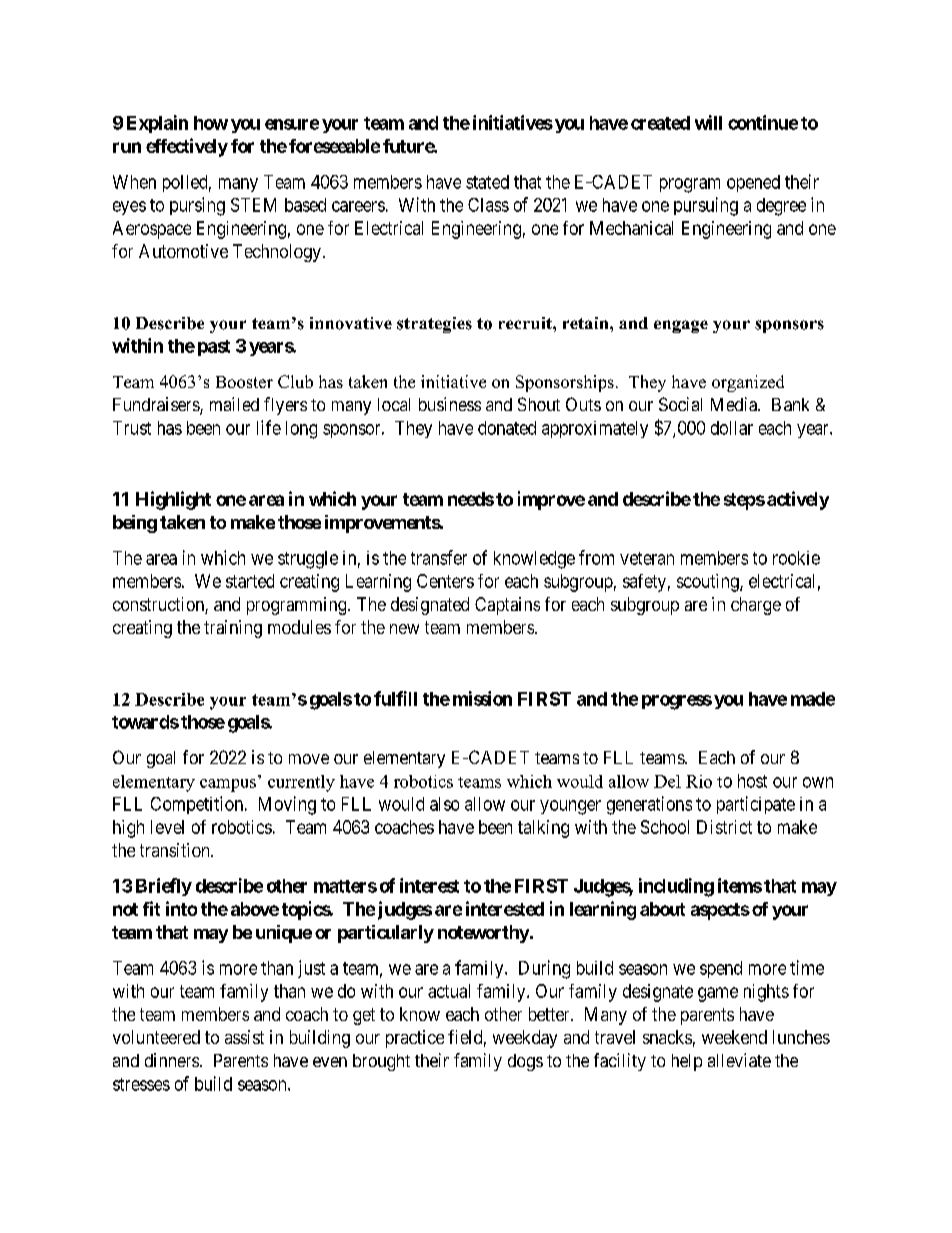  I want to click on Centers, so click(445, 581).
